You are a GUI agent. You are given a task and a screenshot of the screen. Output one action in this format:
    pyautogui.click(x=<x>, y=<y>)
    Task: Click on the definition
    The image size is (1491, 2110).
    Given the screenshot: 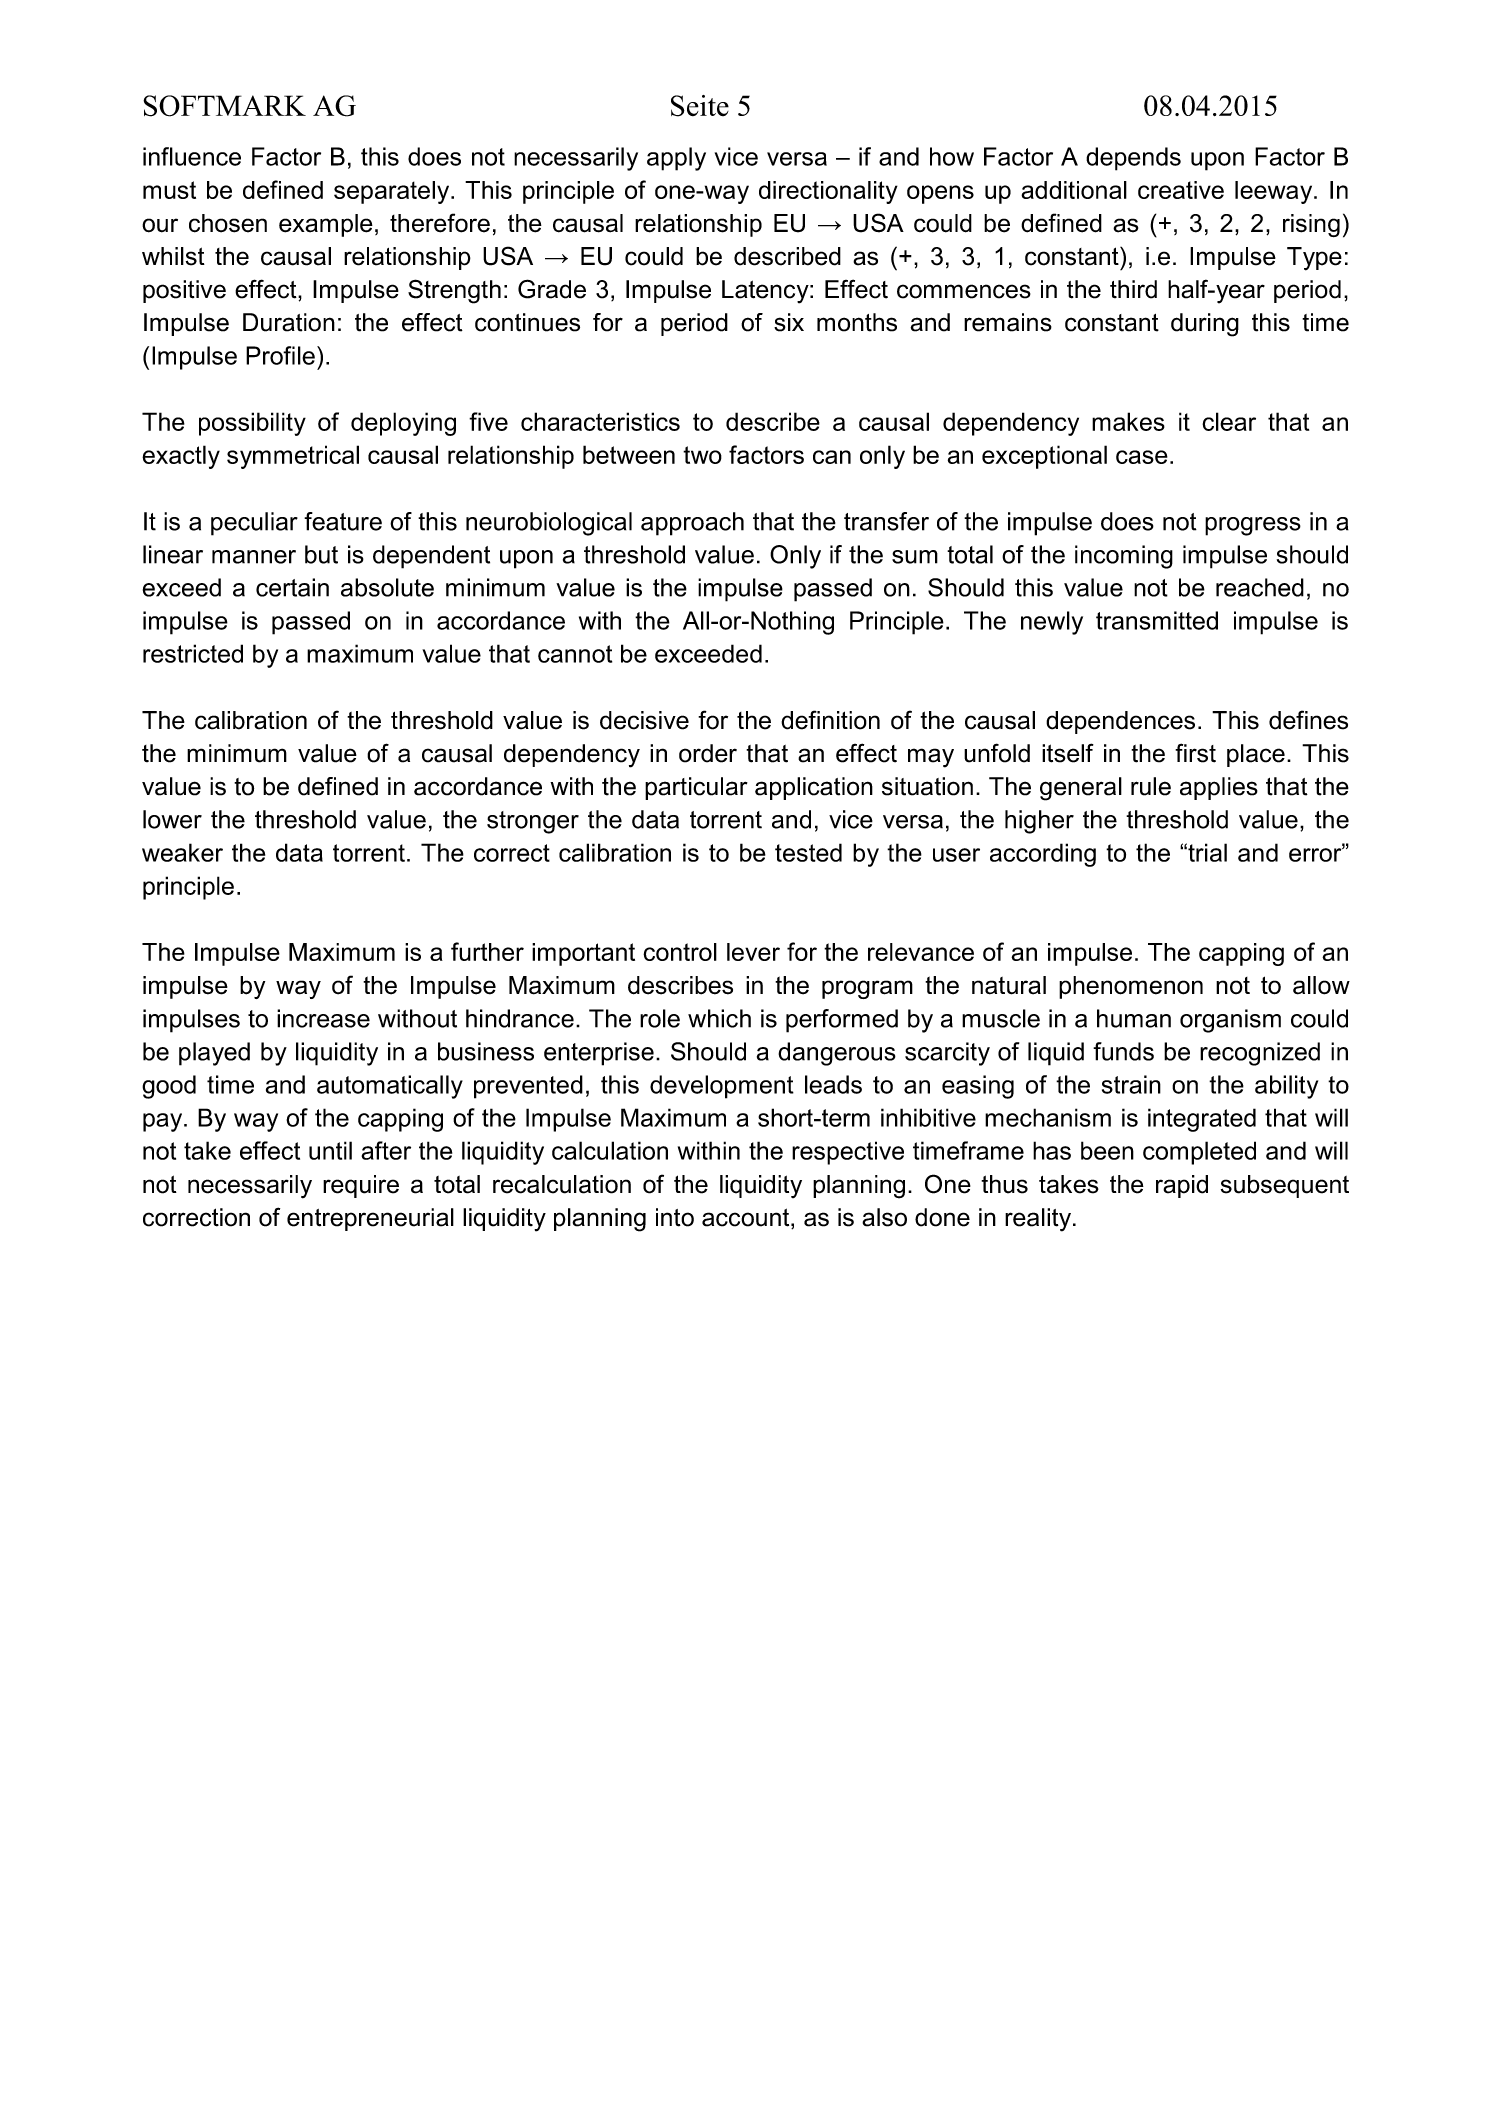 What is the action you would take?
    pyautogui.click(x=830, y=720)
